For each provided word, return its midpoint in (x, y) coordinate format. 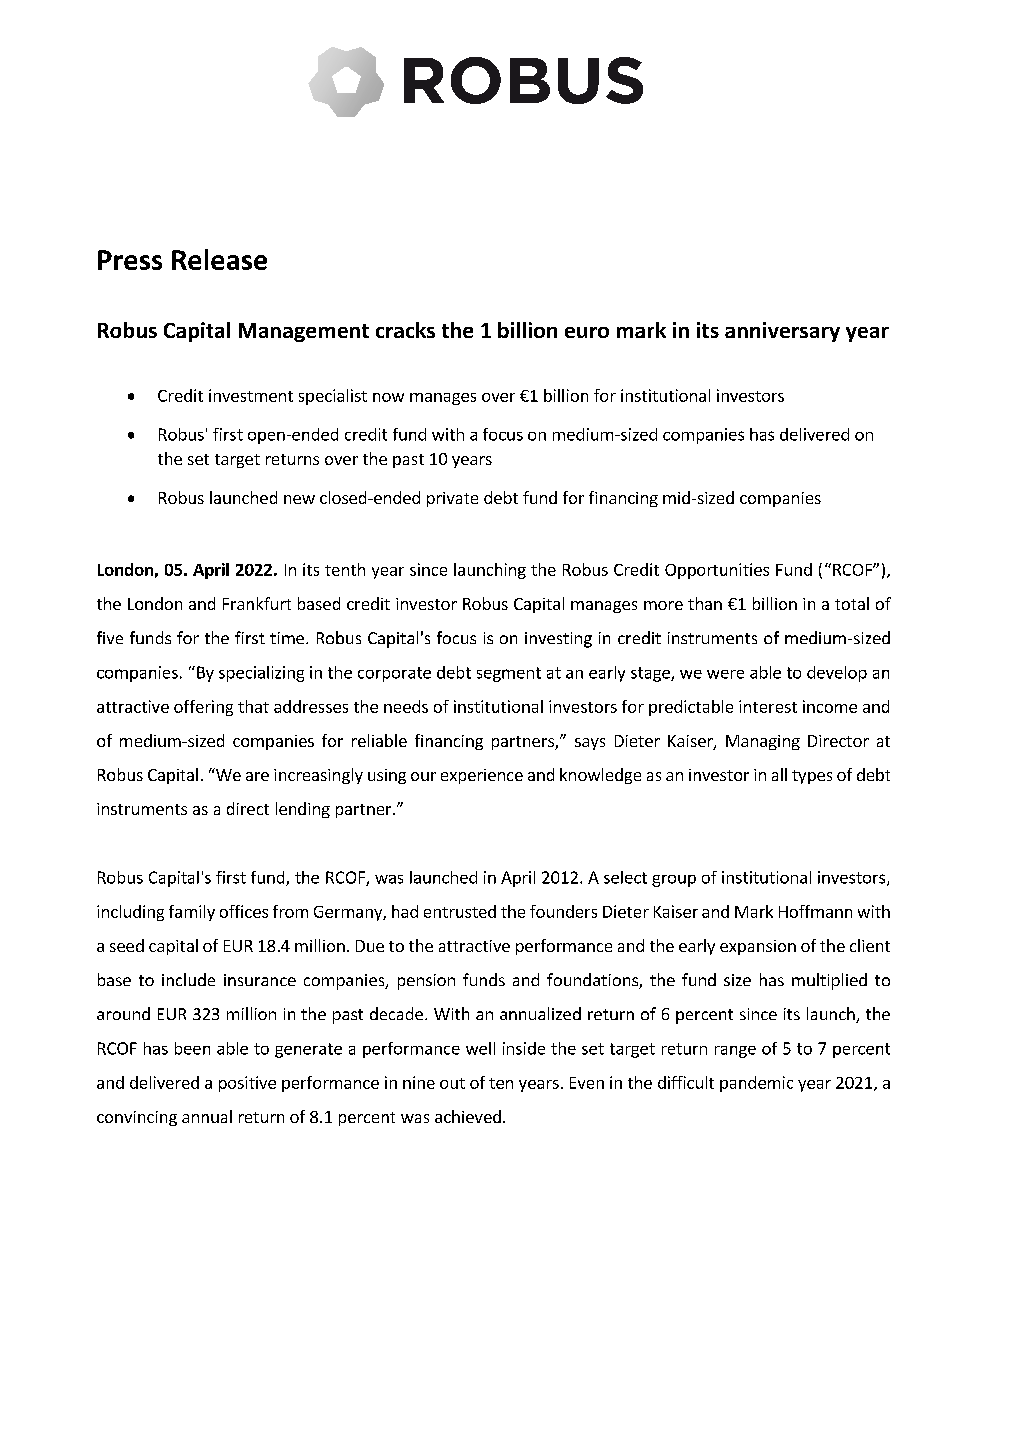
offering (203, 708)
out (452, 1083)
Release (219, 259)
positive (247, 1084)
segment (509, 674)
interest (768, 706)
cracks (405, 330)
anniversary (782, 332)
